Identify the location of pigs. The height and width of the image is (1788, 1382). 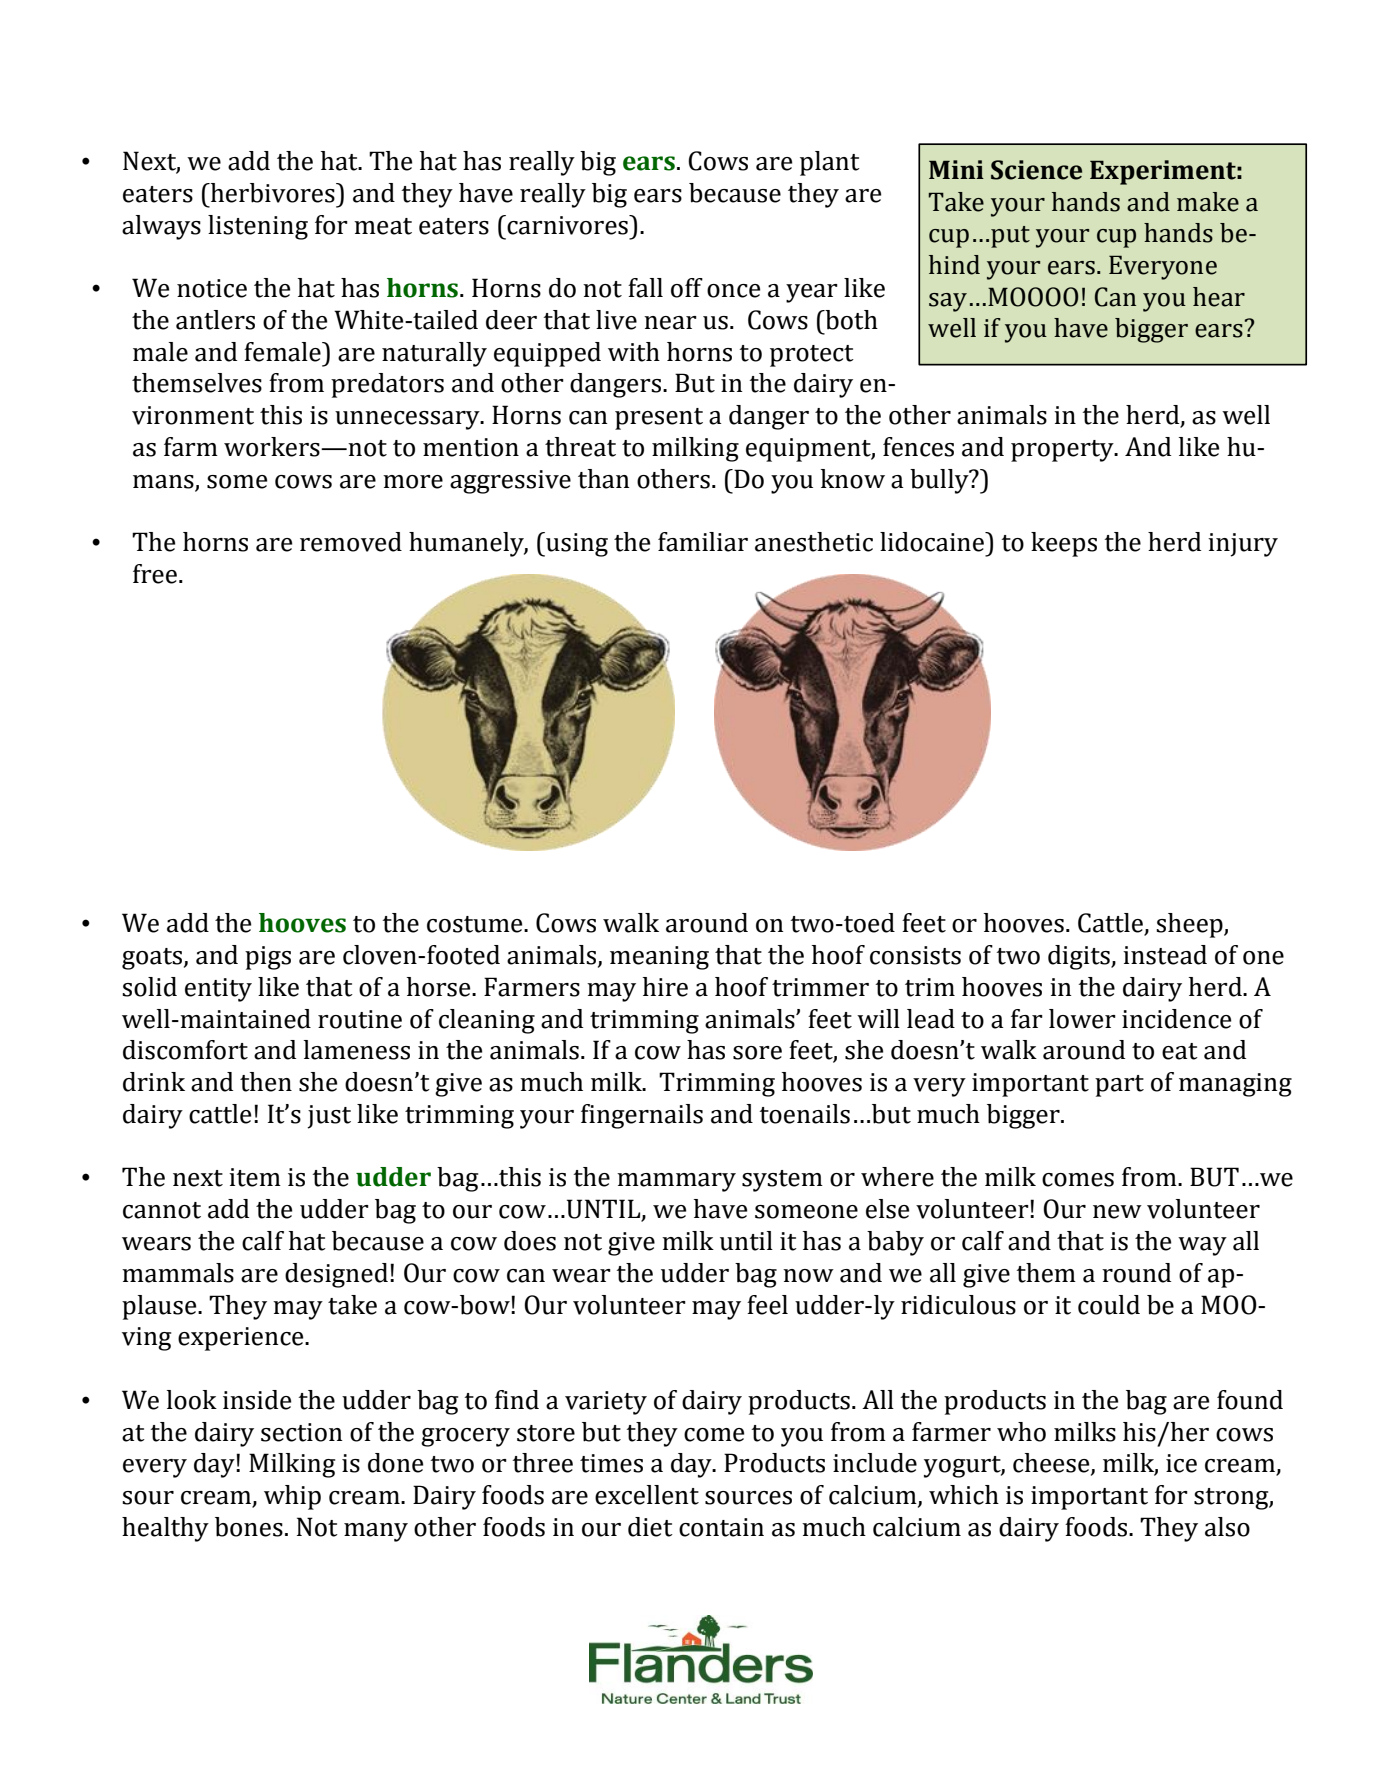
(268, 958).
